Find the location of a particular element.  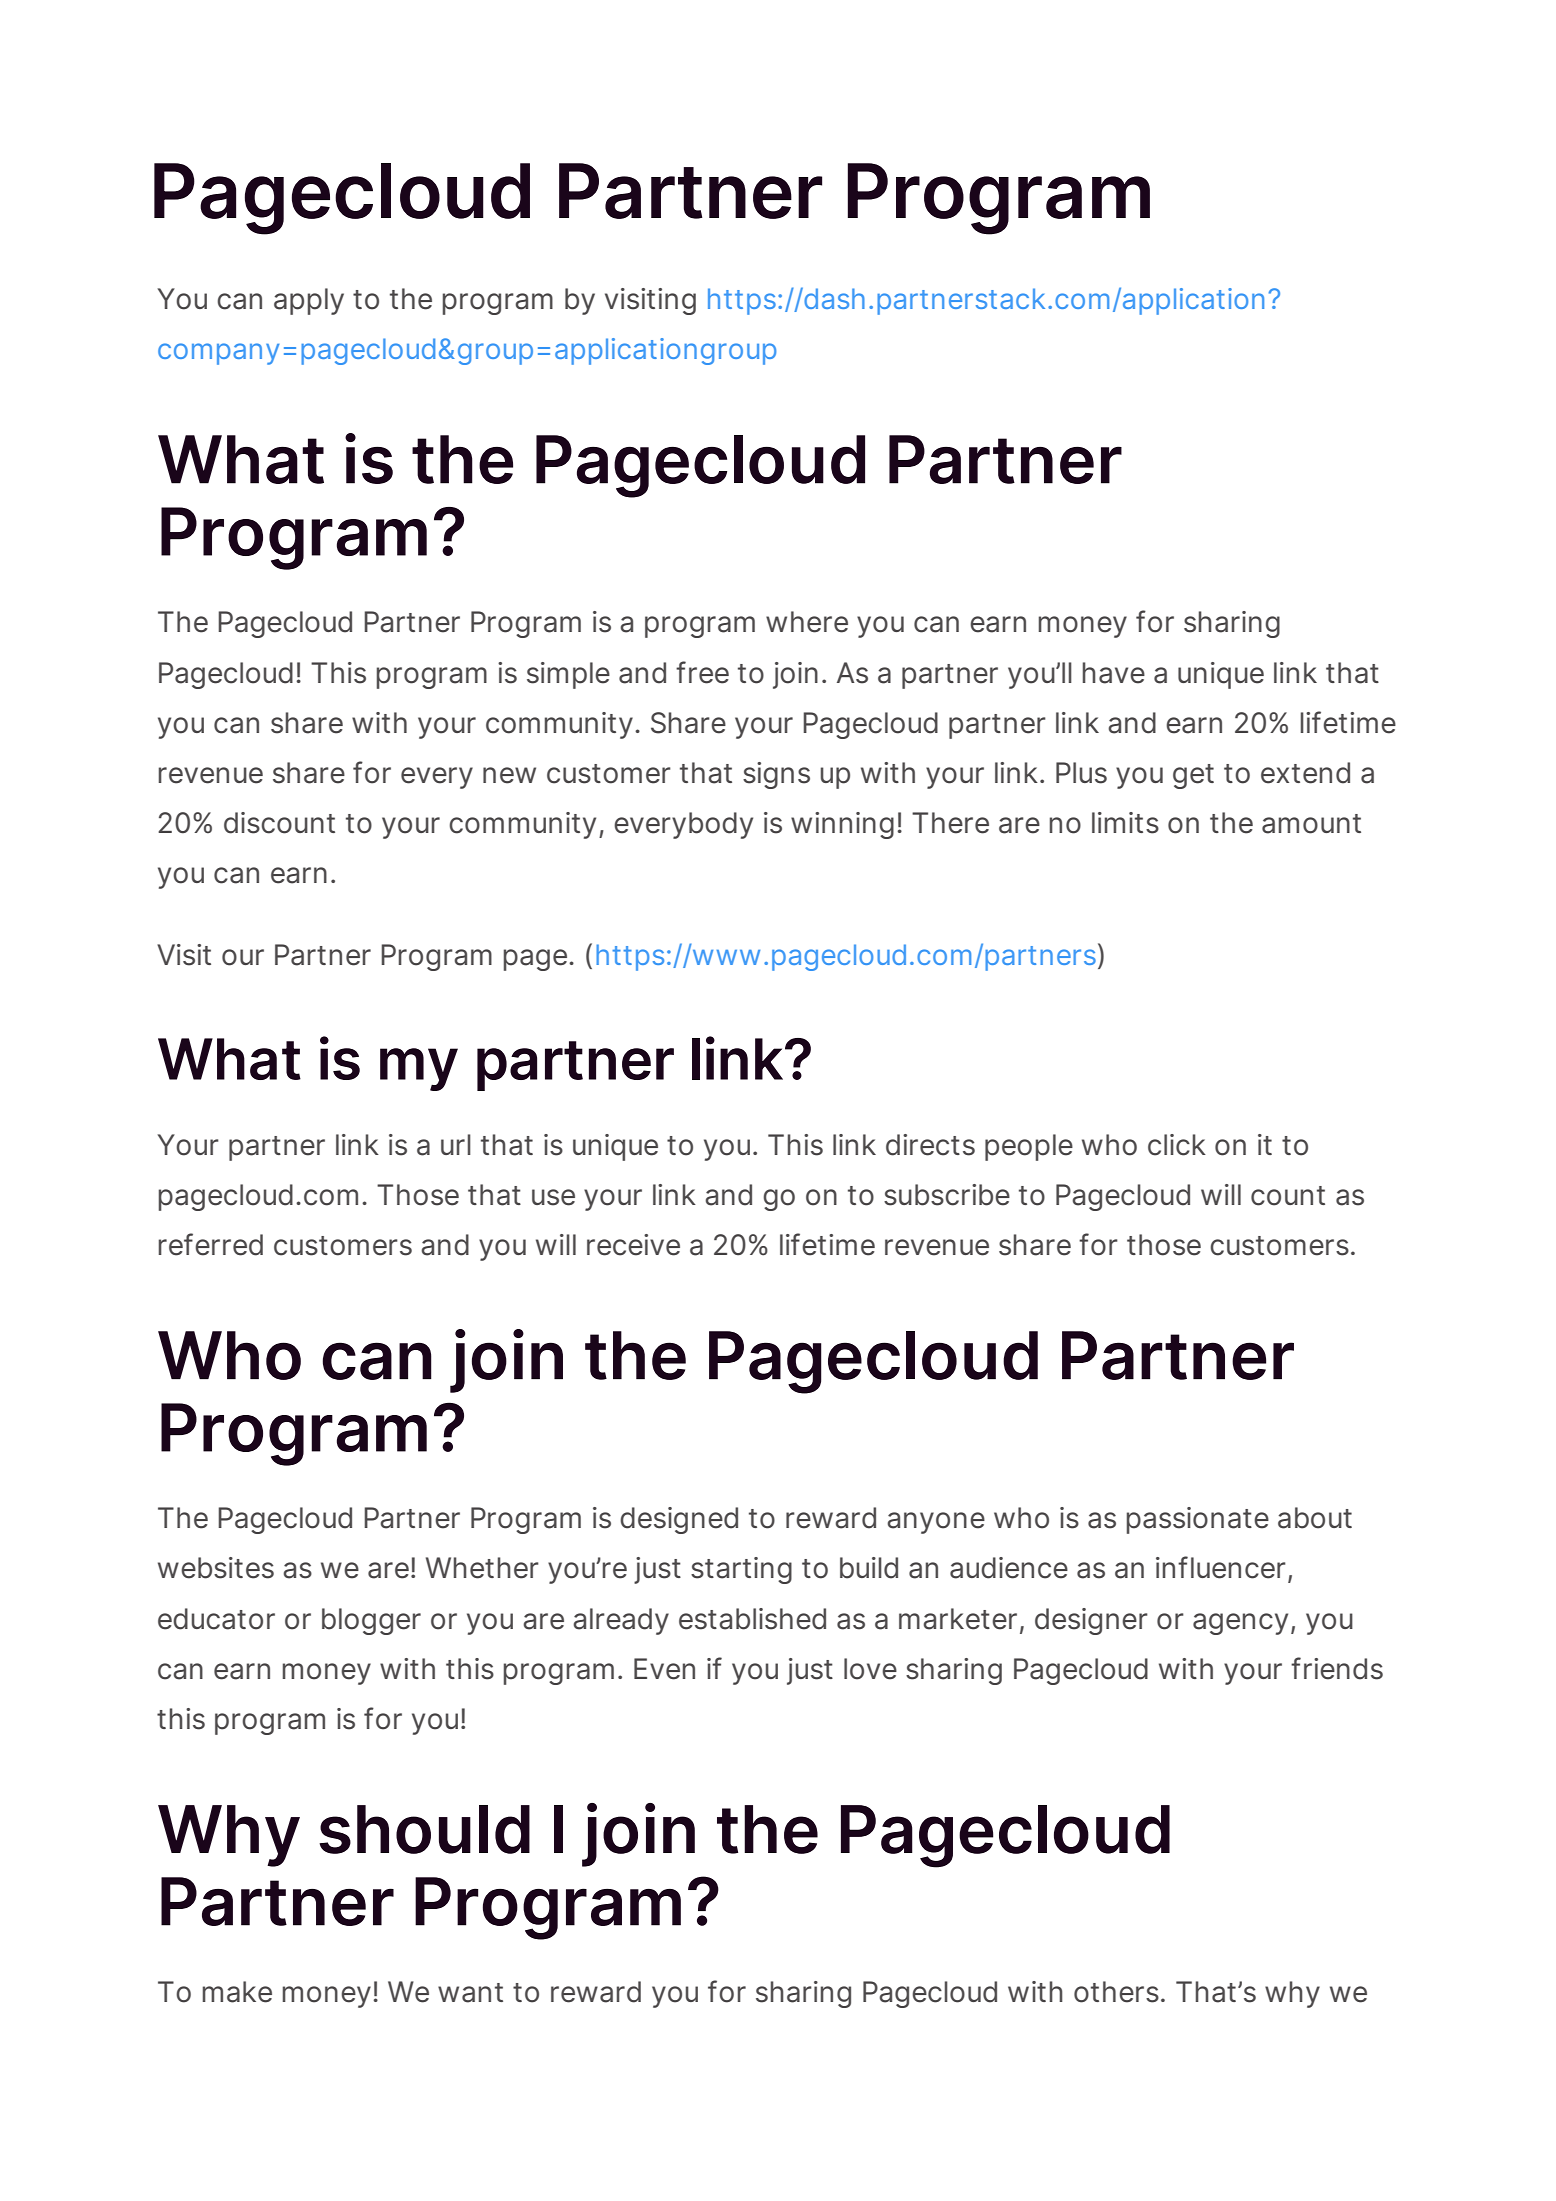

want is located at coordinates (470, 1993).
